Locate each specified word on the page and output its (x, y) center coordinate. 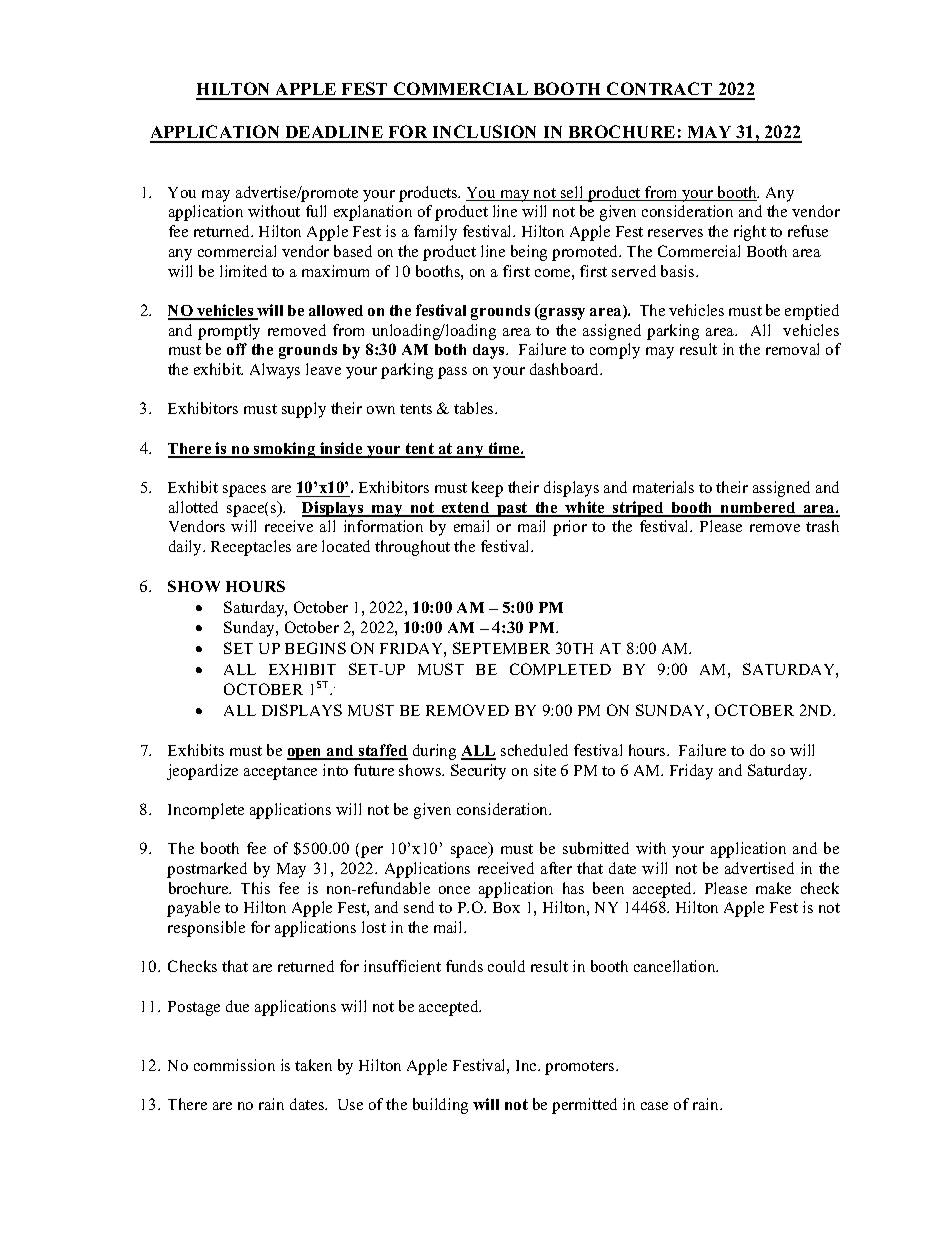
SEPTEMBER (501, 648)
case (654, 1106)
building (440, 1106)
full (316, 211)
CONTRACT (660, 90)
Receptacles (251, 548)
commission (234, 1065)
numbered (758, 509)
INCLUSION (485, 133)
